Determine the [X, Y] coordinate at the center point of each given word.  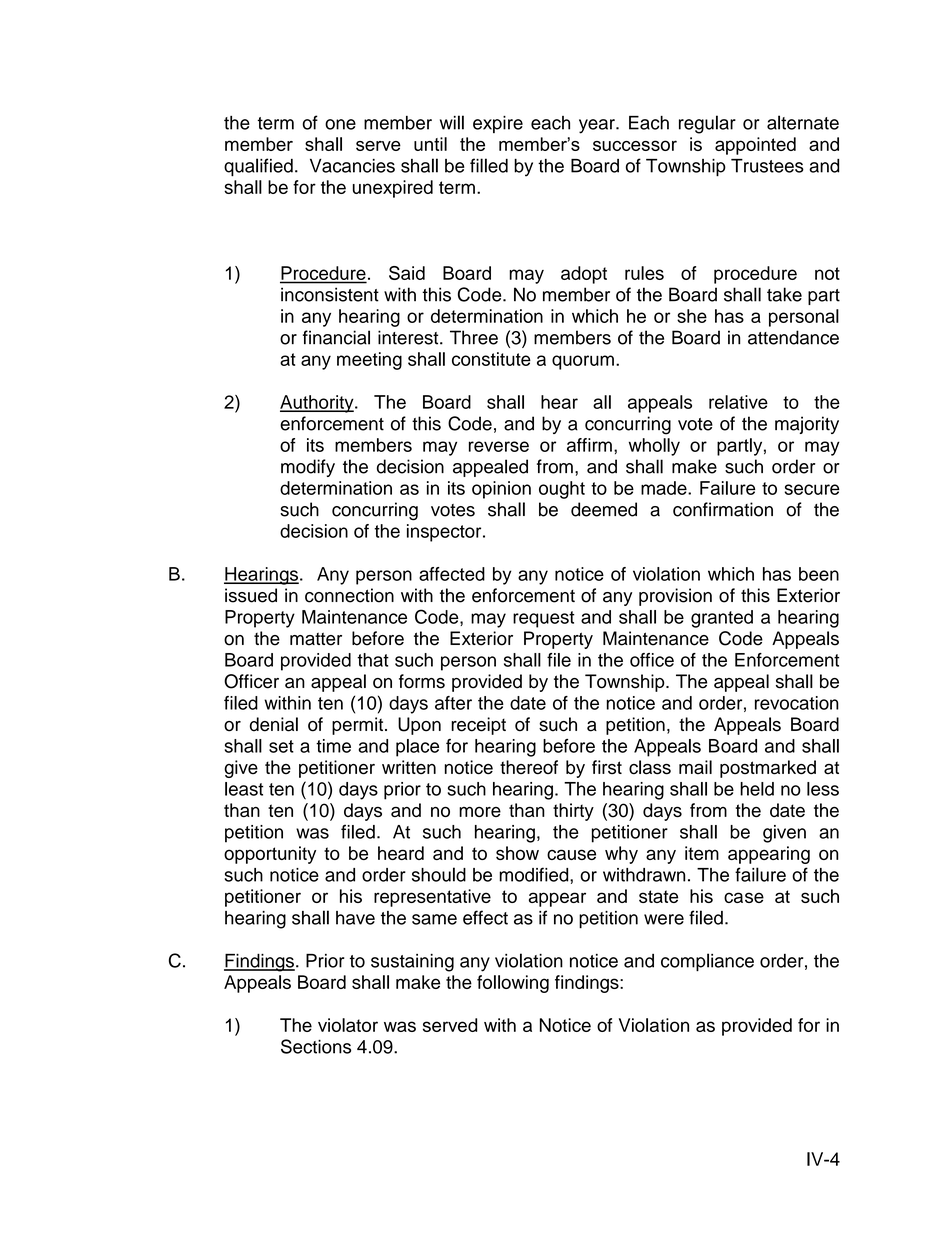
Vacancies [352, 166]
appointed [755, 146]
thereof [529, 767]
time [333, 746]
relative [738, 402]
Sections [316, 1046]
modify [308, 468]
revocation [797, 703]
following [513, 984]
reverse [499, 446]
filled [489, 165]
